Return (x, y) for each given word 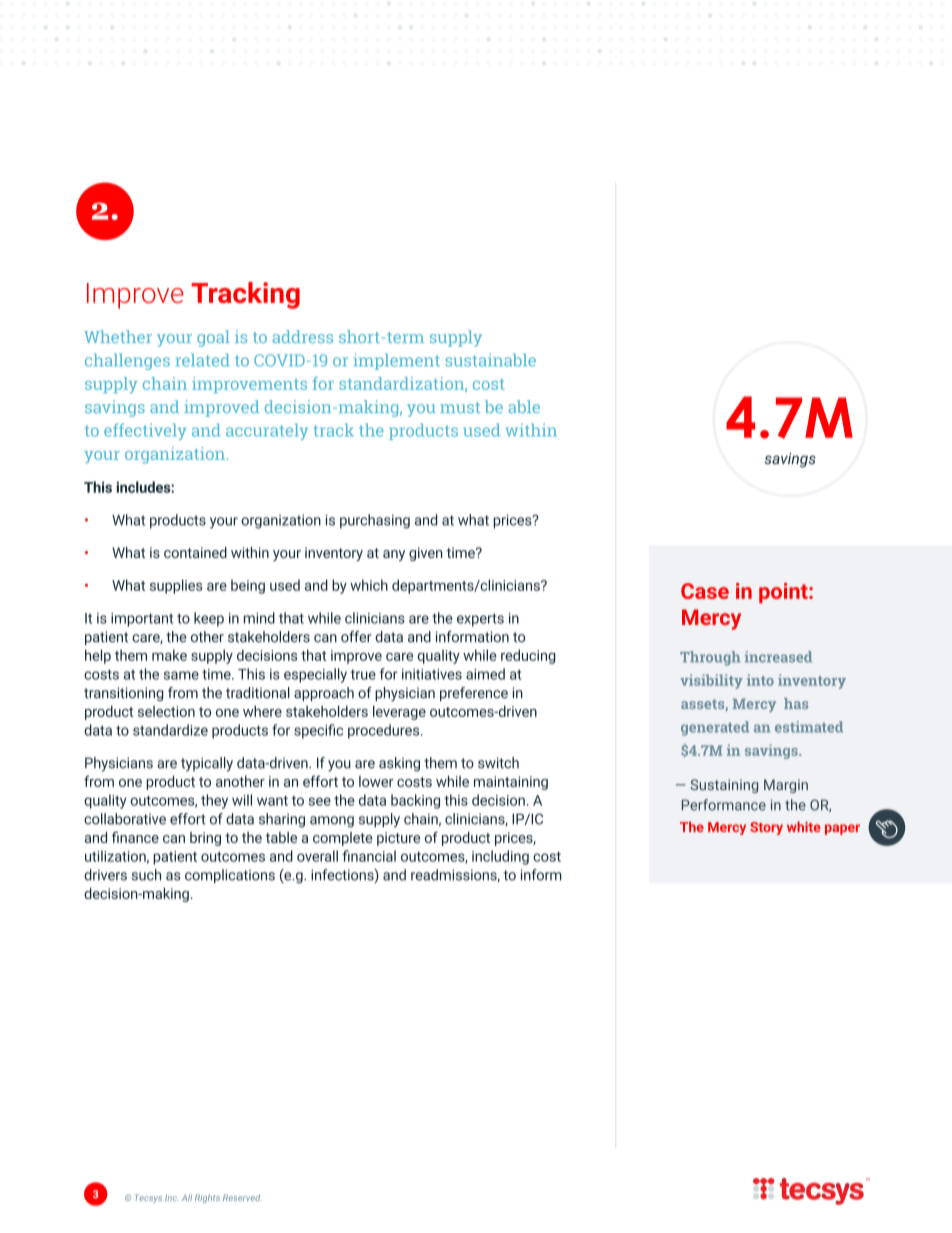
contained (195, 552)
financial (369, 856)
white (804, 826)
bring (205, 839)
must (460, 407)
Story (766, 828)
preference (474, 694)
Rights (207, 1198)
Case (705, 591)
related (202, 360)
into (760, 680)
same (181, 675)
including (500, 857)
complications (230, 876)
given (425, 554)
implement (397, 361)
